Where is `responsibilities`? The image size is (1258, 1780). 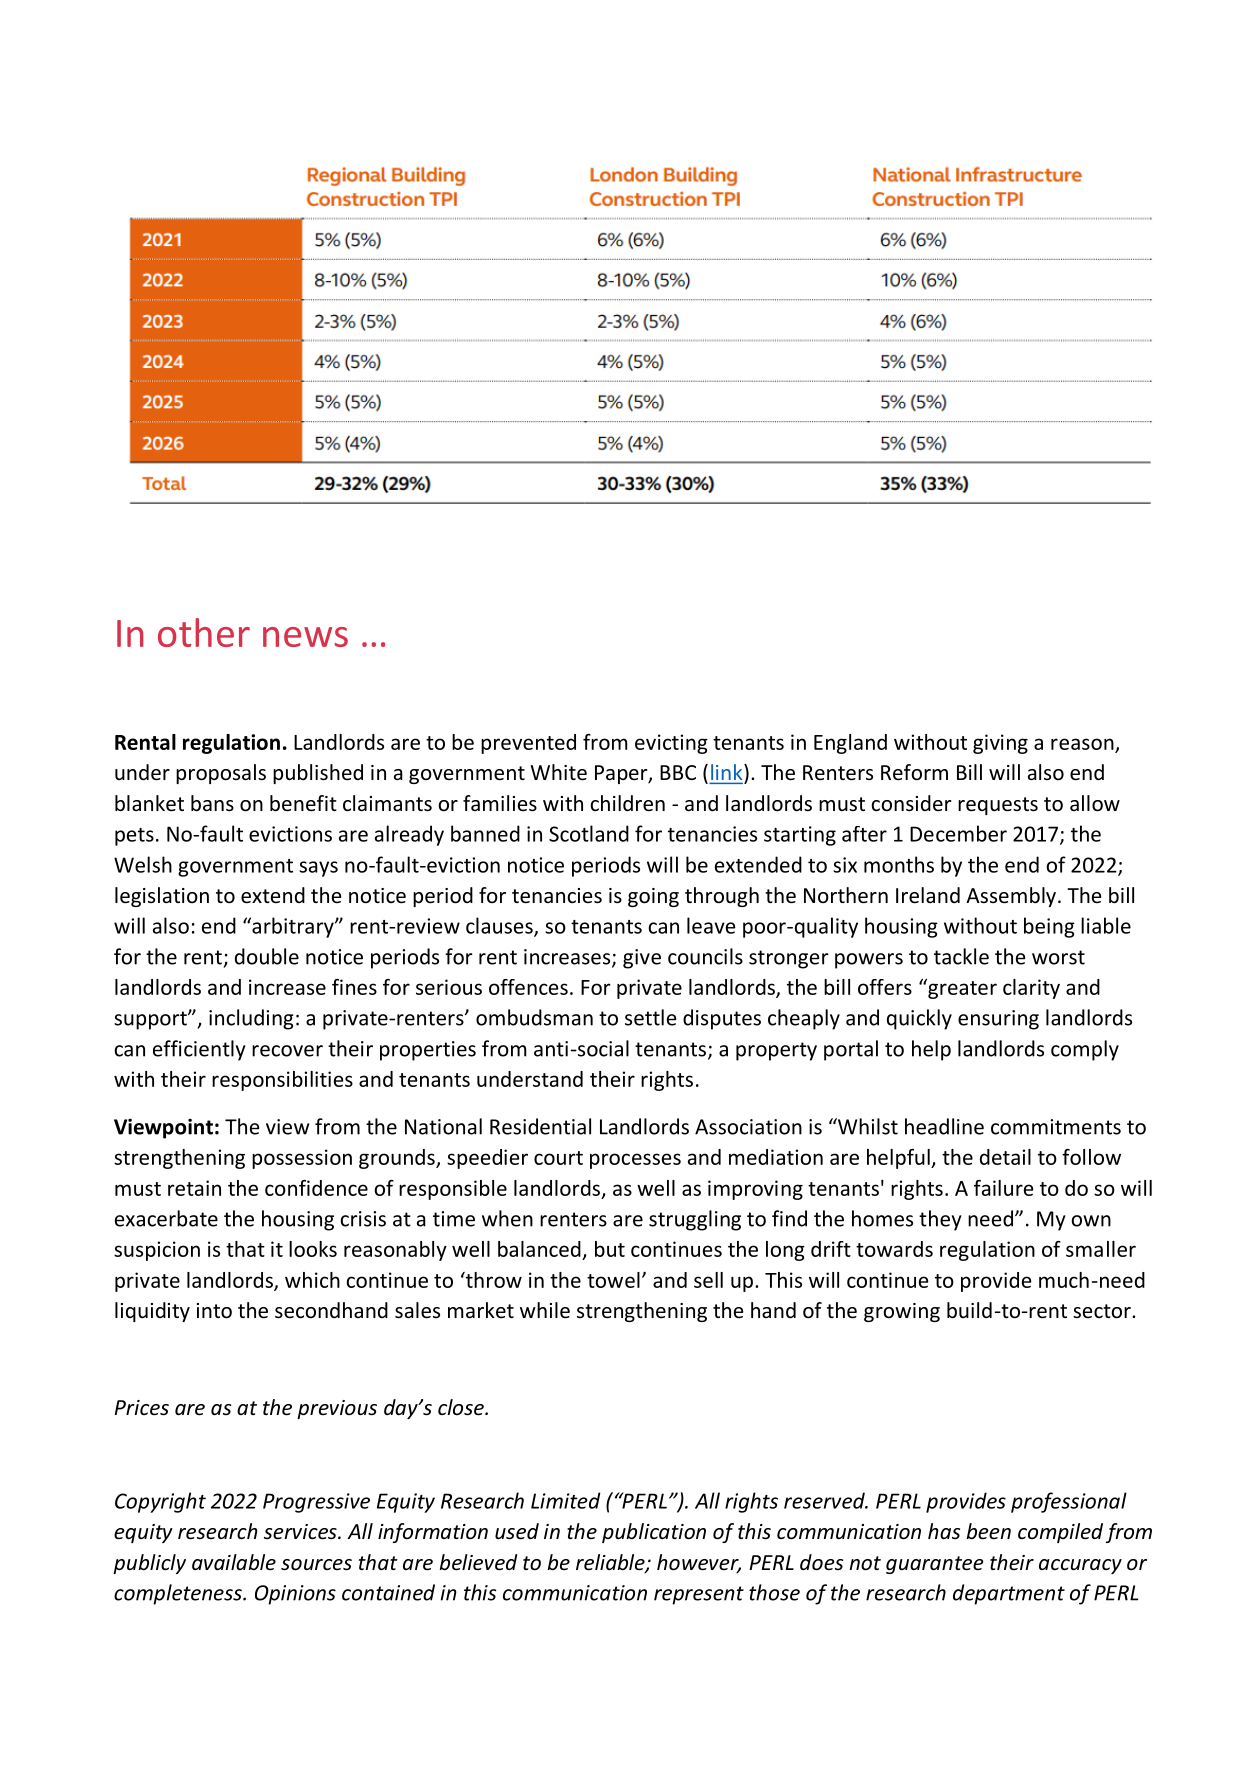 responsibilities is located at coordinates (282, 1081).
